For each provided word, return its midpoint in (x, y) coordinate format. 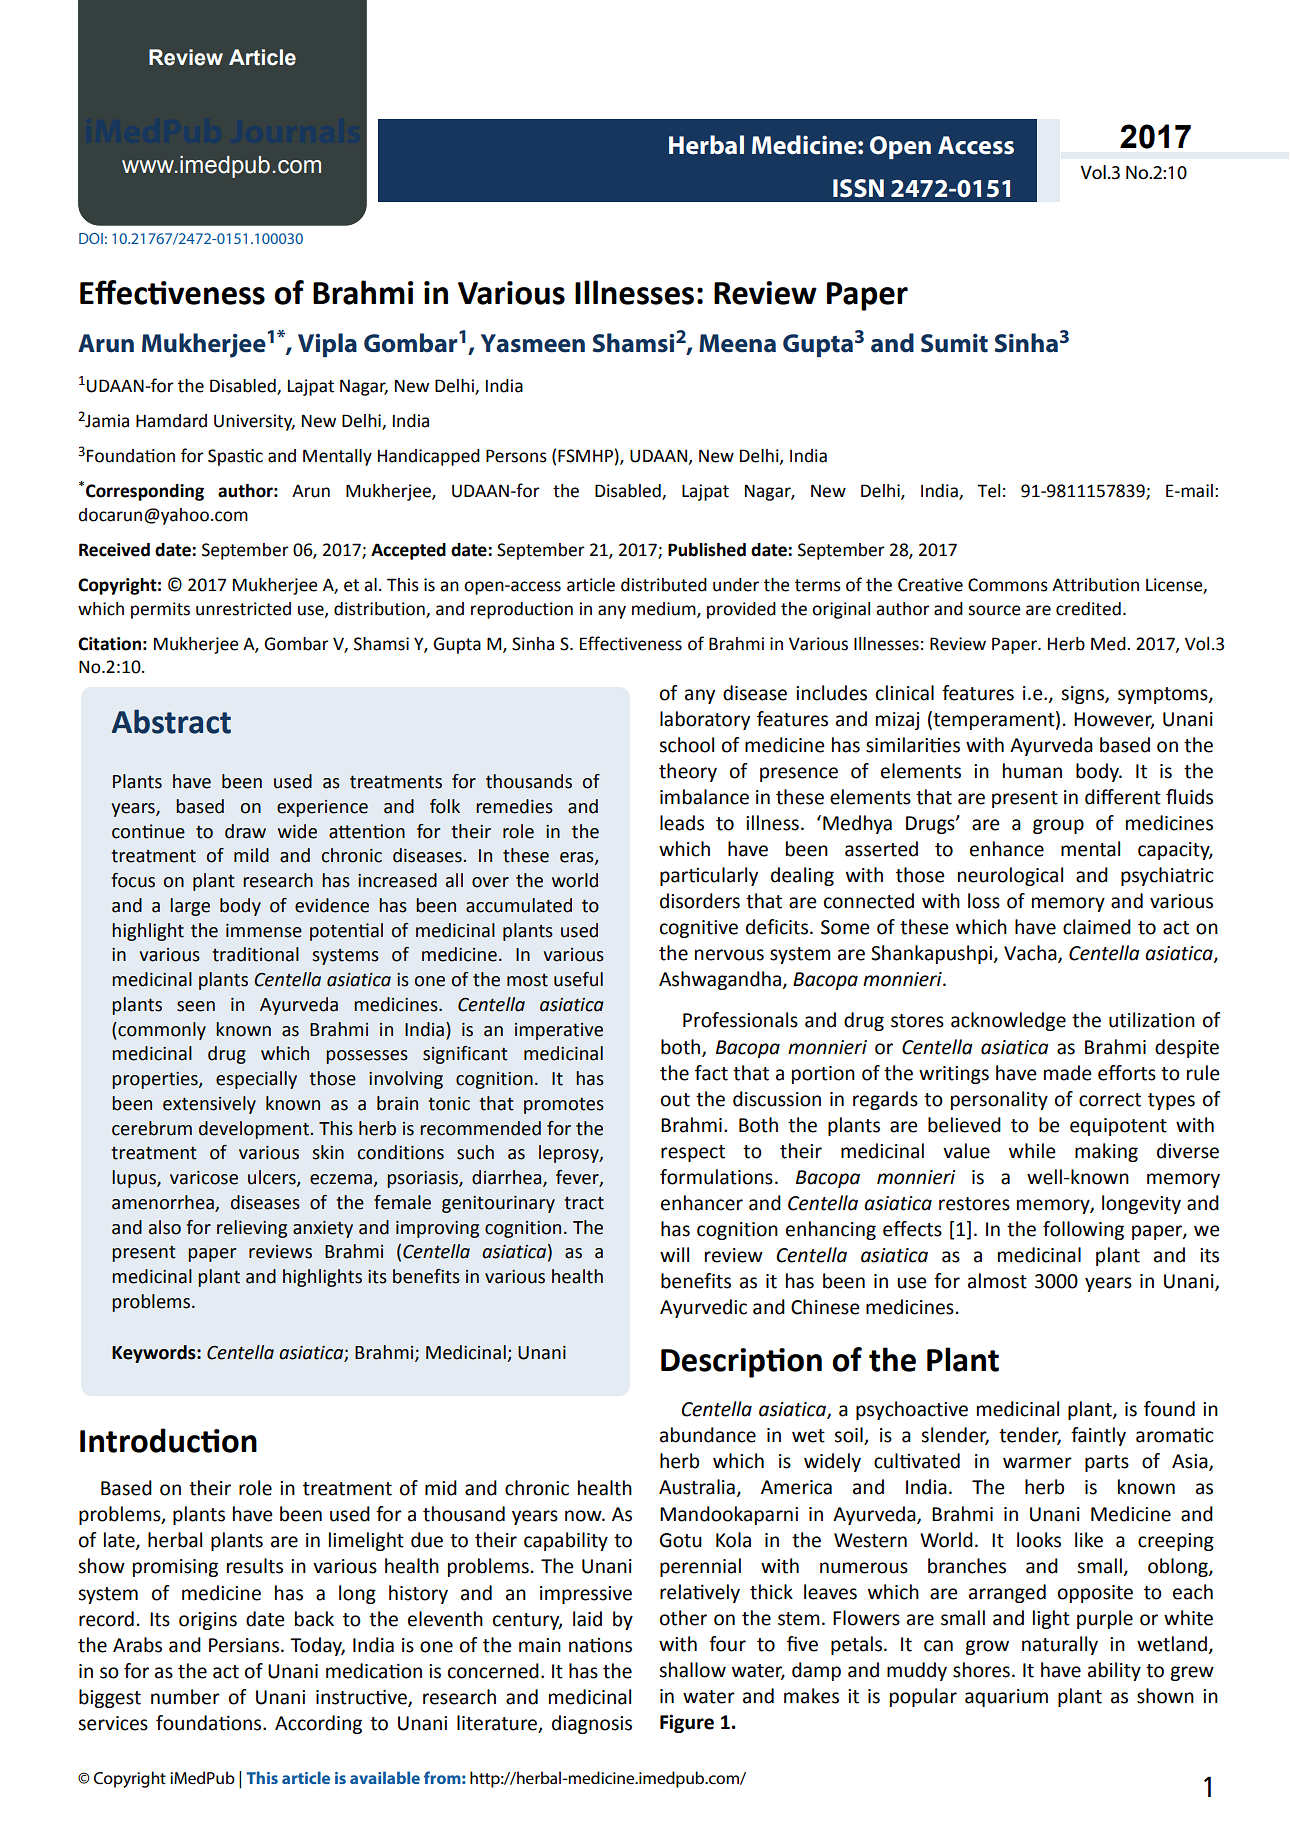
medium (665, 609)
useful (578, 979)
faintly (1098, 1436)
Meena (737, 343)
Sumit (954, 343)
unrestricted (243, 609)
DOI (91, 238)
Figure (687, 1723)
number (185, 1697)
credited (1088, 609)
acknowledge (1008, 1021)
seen (196, 1006)
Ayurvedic (703, 1308)
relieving (252, 1229)
